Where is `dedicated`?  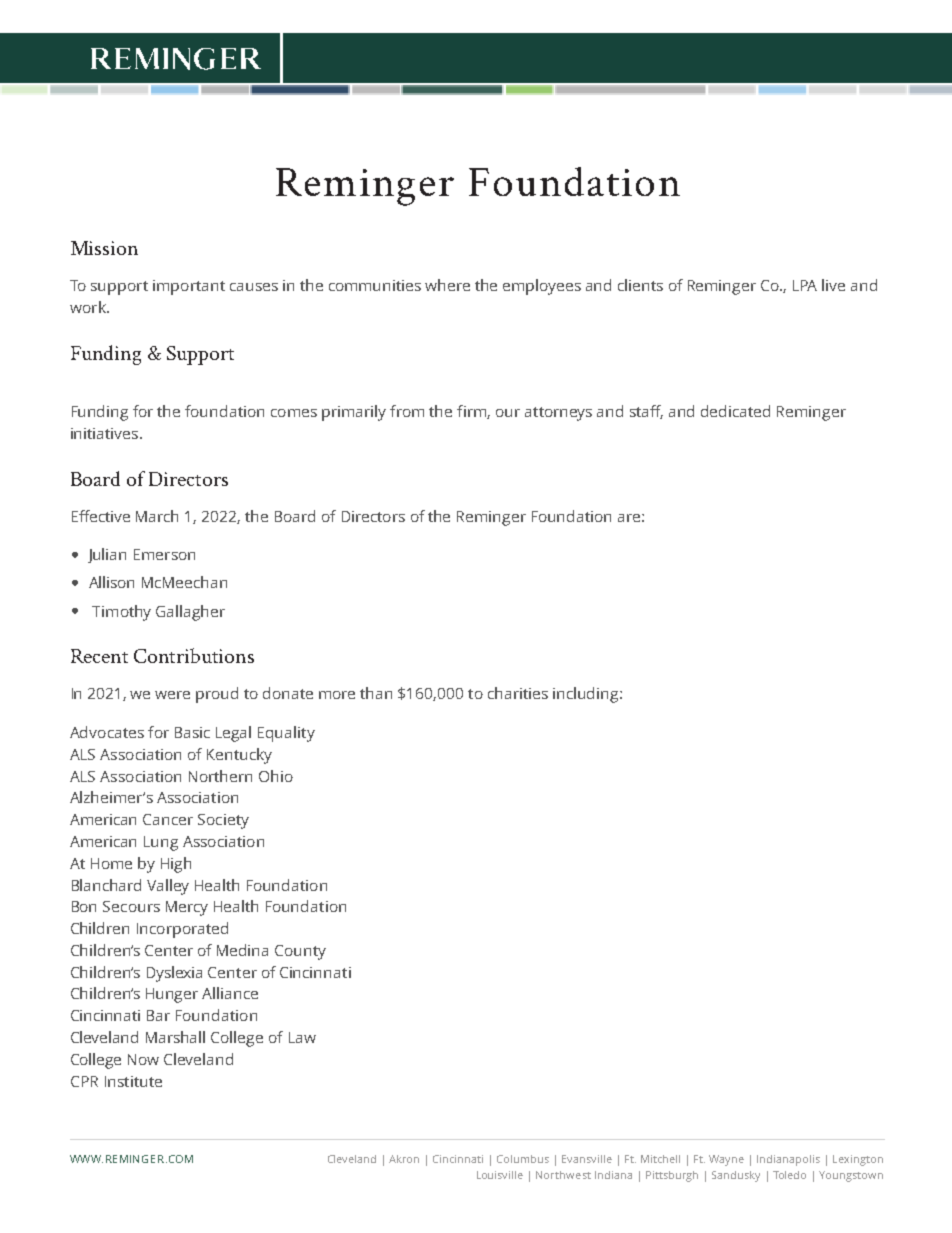
dedicated is located at coordinates (735, 411).
